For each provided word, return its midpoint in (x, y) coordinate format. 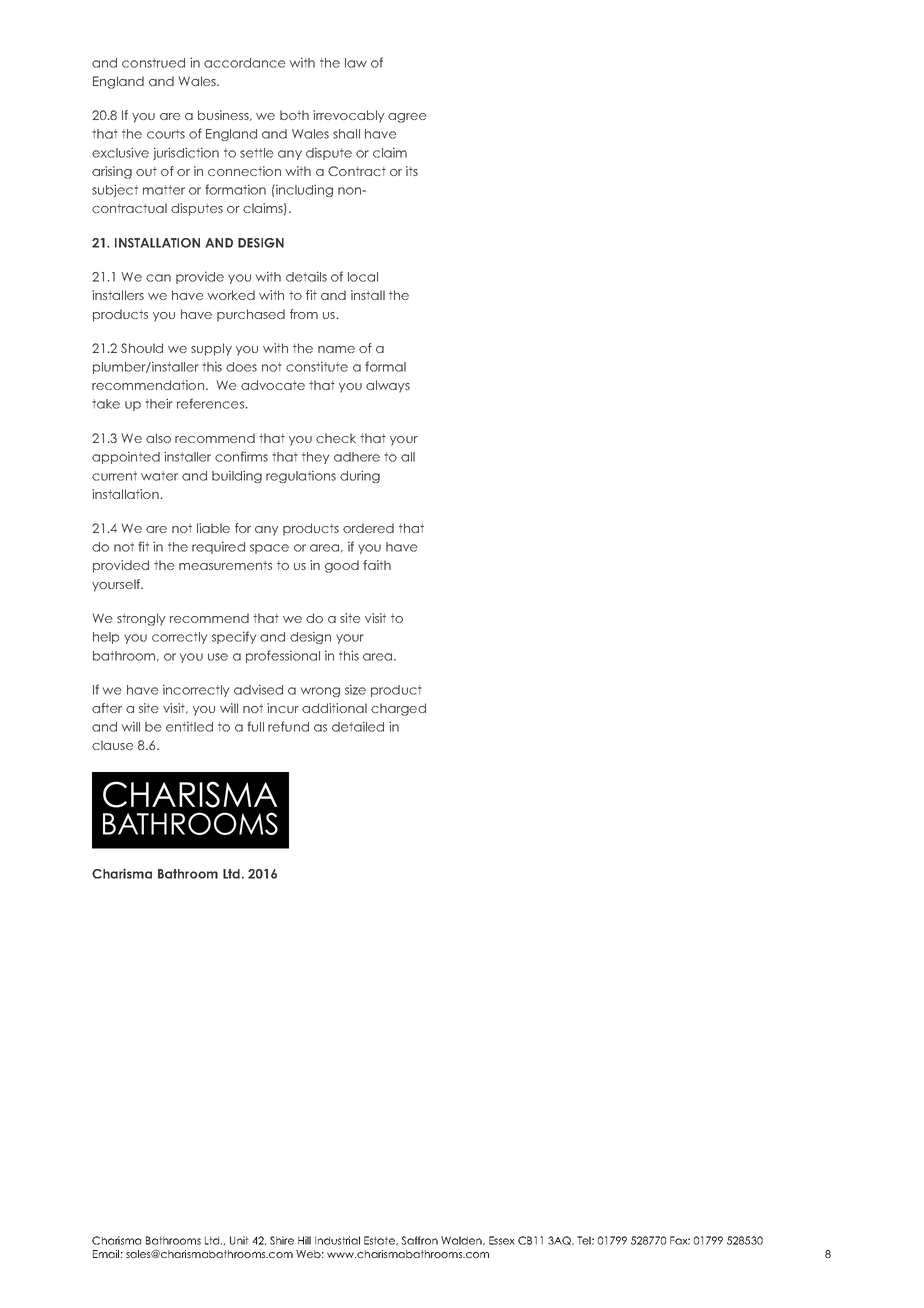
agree (407, 118)
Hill (304, 1240)
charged (398, 709)
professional (283, 656)
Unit (239, 1240)
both (294, 115)
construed (153, 63)
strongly (141, 619)
